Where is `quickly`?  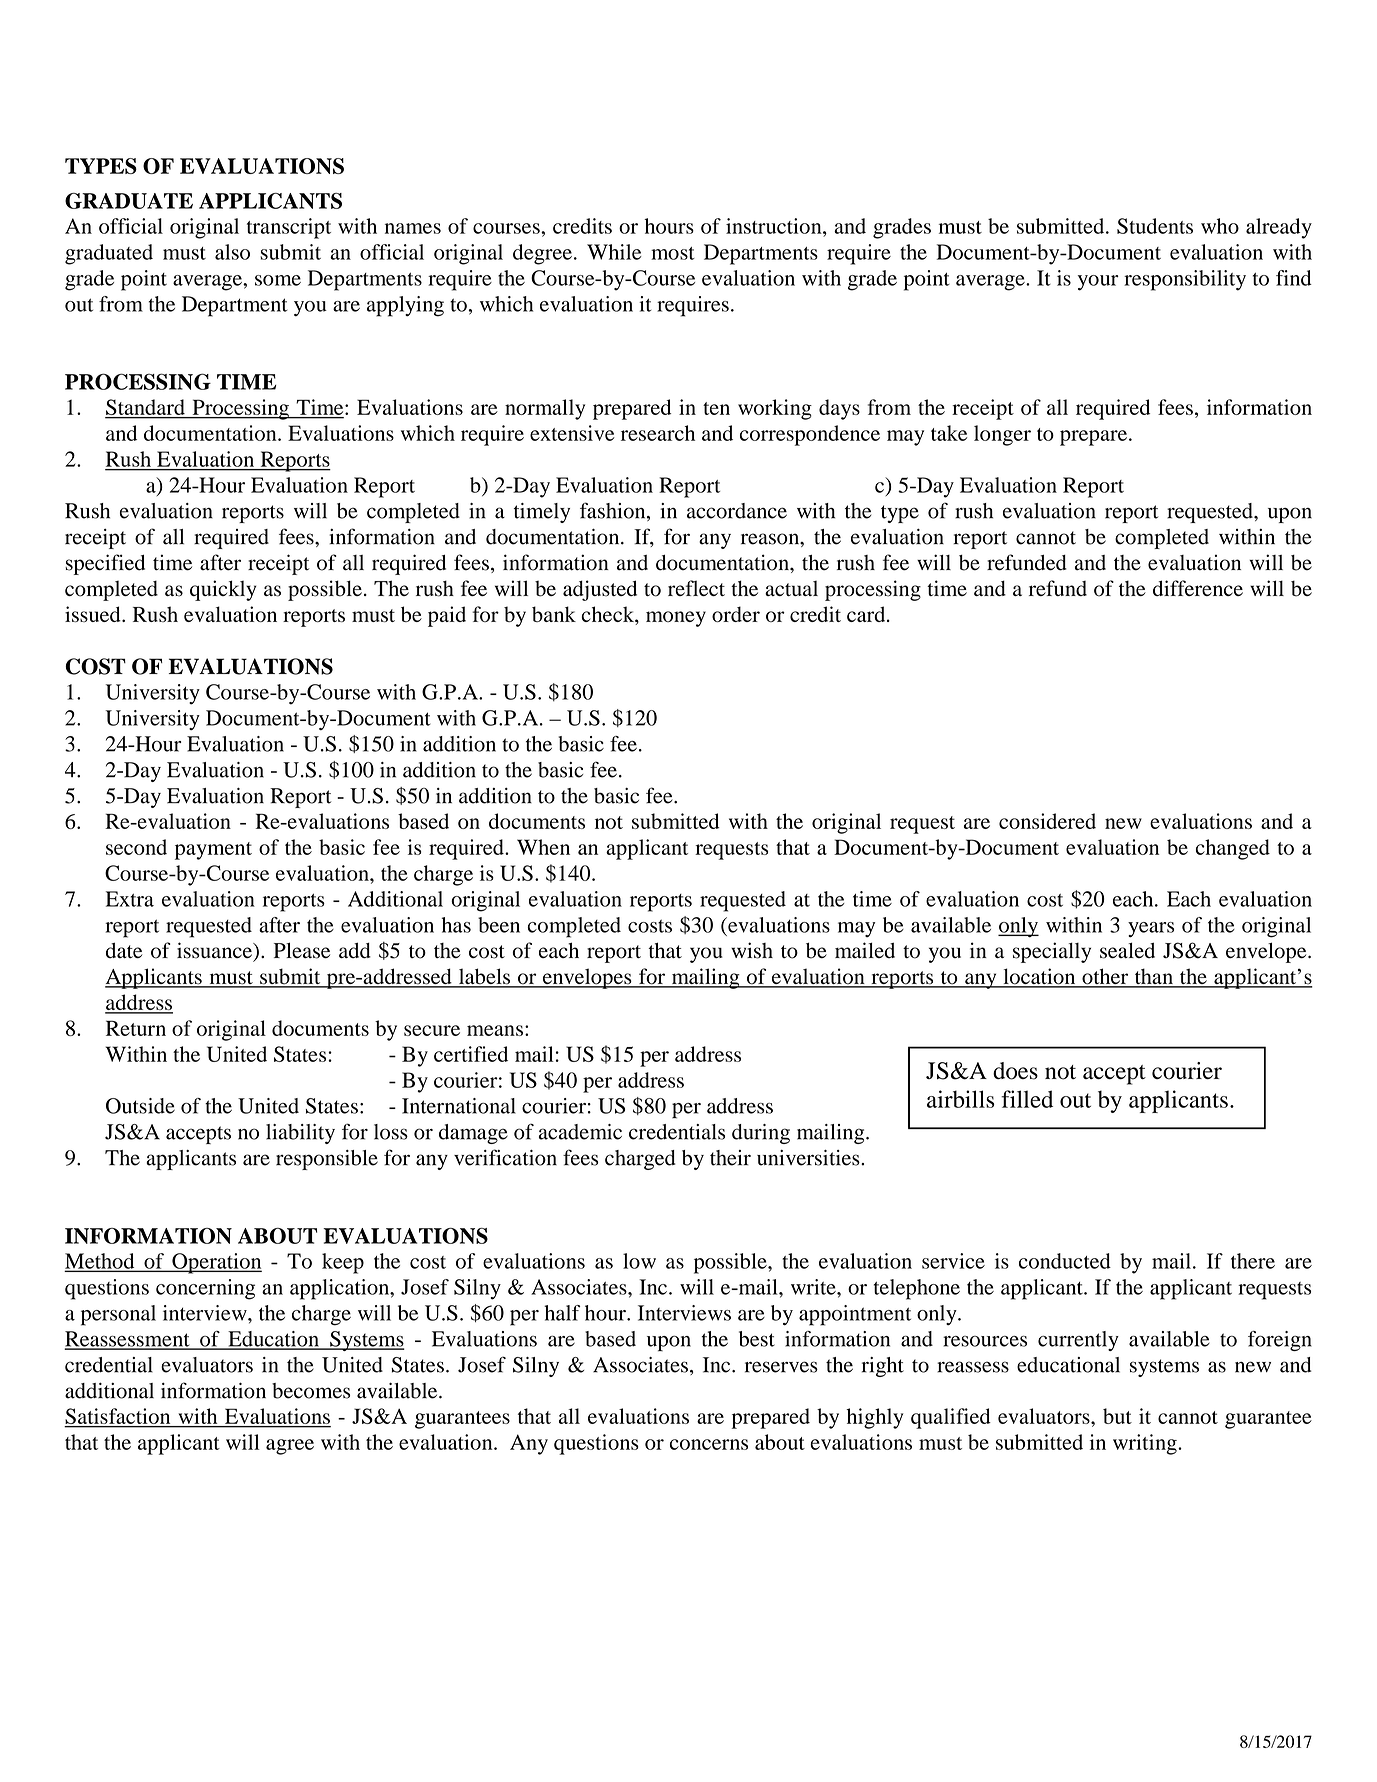 quickly is located at coordinates (223, 590).
